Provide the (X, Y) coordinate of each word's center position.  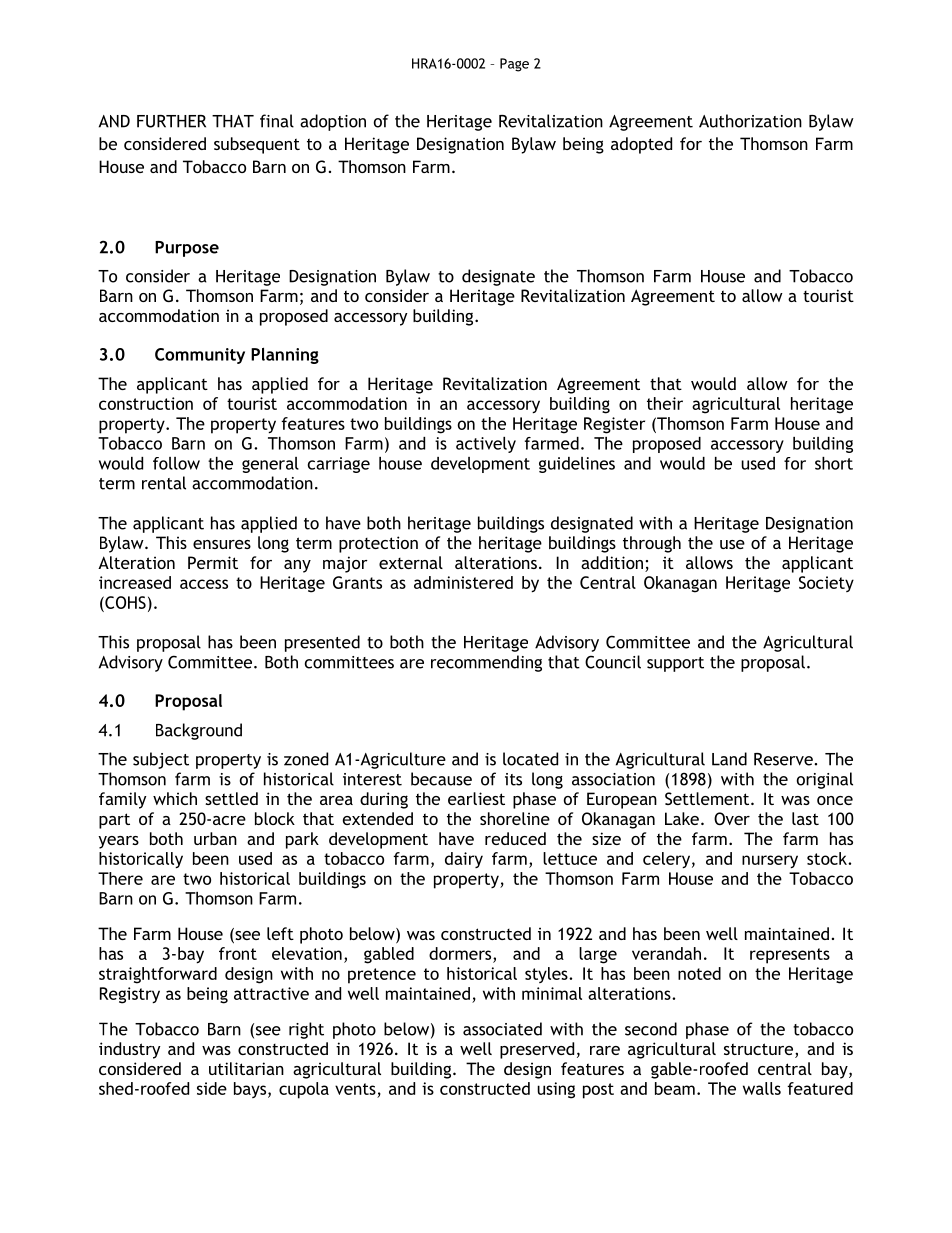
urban (215, 838)
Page (514, 65)
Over (732, 818)
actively (486, 445)
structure (760, 1050)
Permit (213, 562)
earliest (476, 798)
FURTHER (171, 121)
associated (502, 1029)
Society (826, 584)
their (665, 403)
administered (463, 582)
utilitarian (246, 1068)
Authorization (750, 121)
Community (200, 356)
